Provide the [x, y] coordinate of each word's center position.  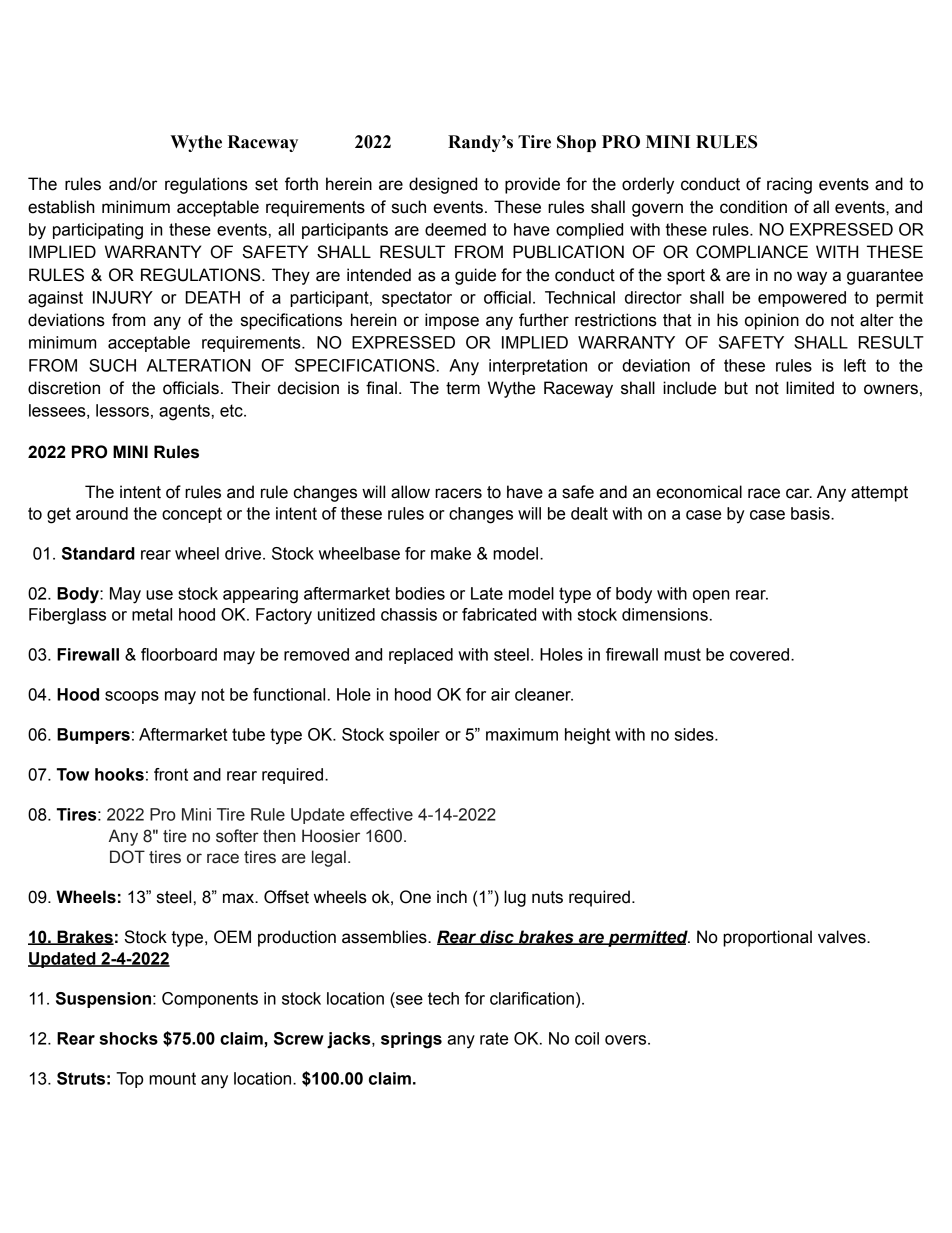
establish [61, 207]
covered [759, 654]
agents [184, 412]
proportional [767, 938]
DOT [127, 857]
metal [152, 614]
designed [443, 185]
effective [381, 814]
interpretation [538, 367]
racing [789, 185]
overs [627, 1040]
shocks [128, 1038]
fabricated [499, 614]
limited [810, 388]
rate [494, 1038]
